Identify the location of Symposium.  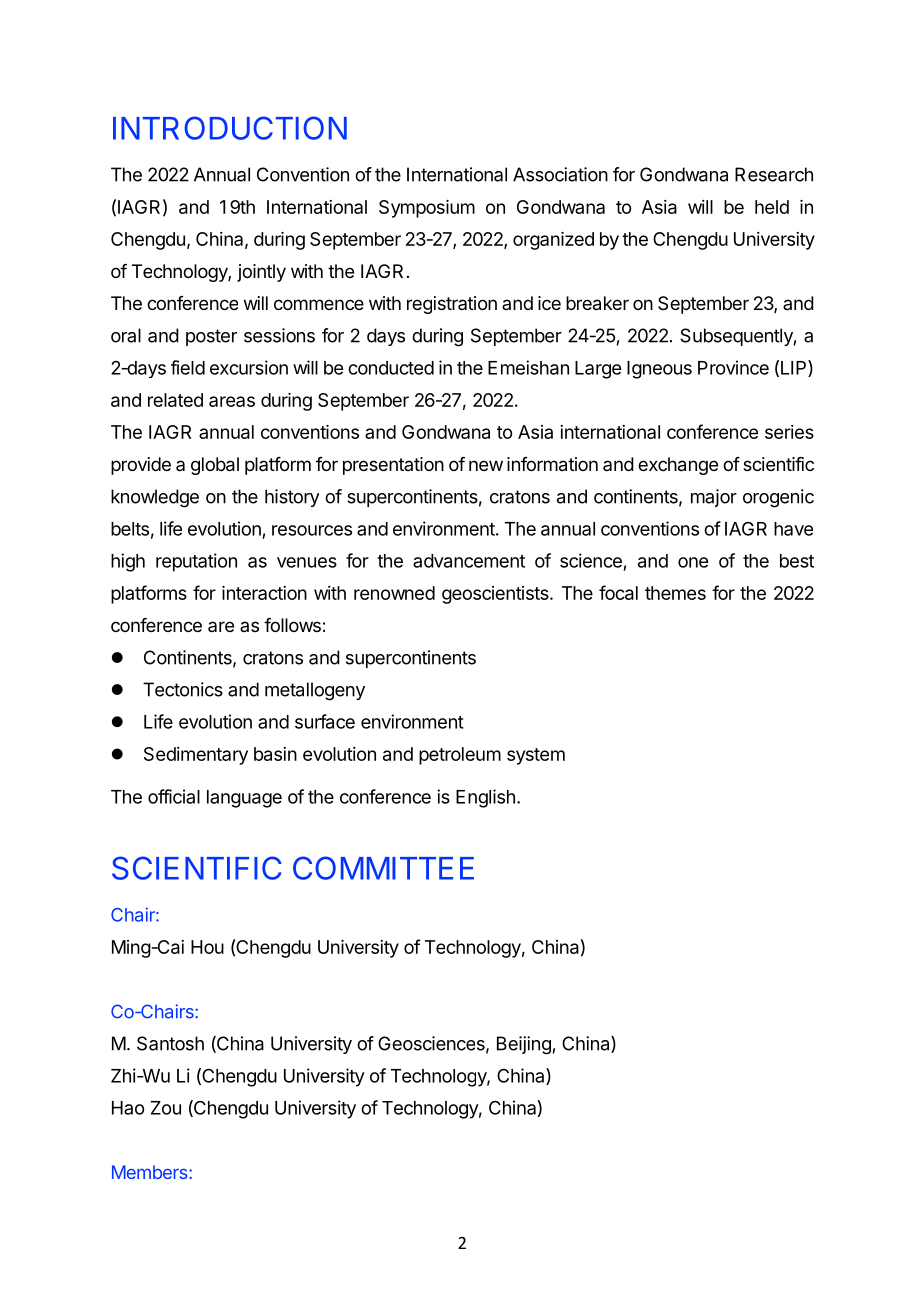
(427, 209).
